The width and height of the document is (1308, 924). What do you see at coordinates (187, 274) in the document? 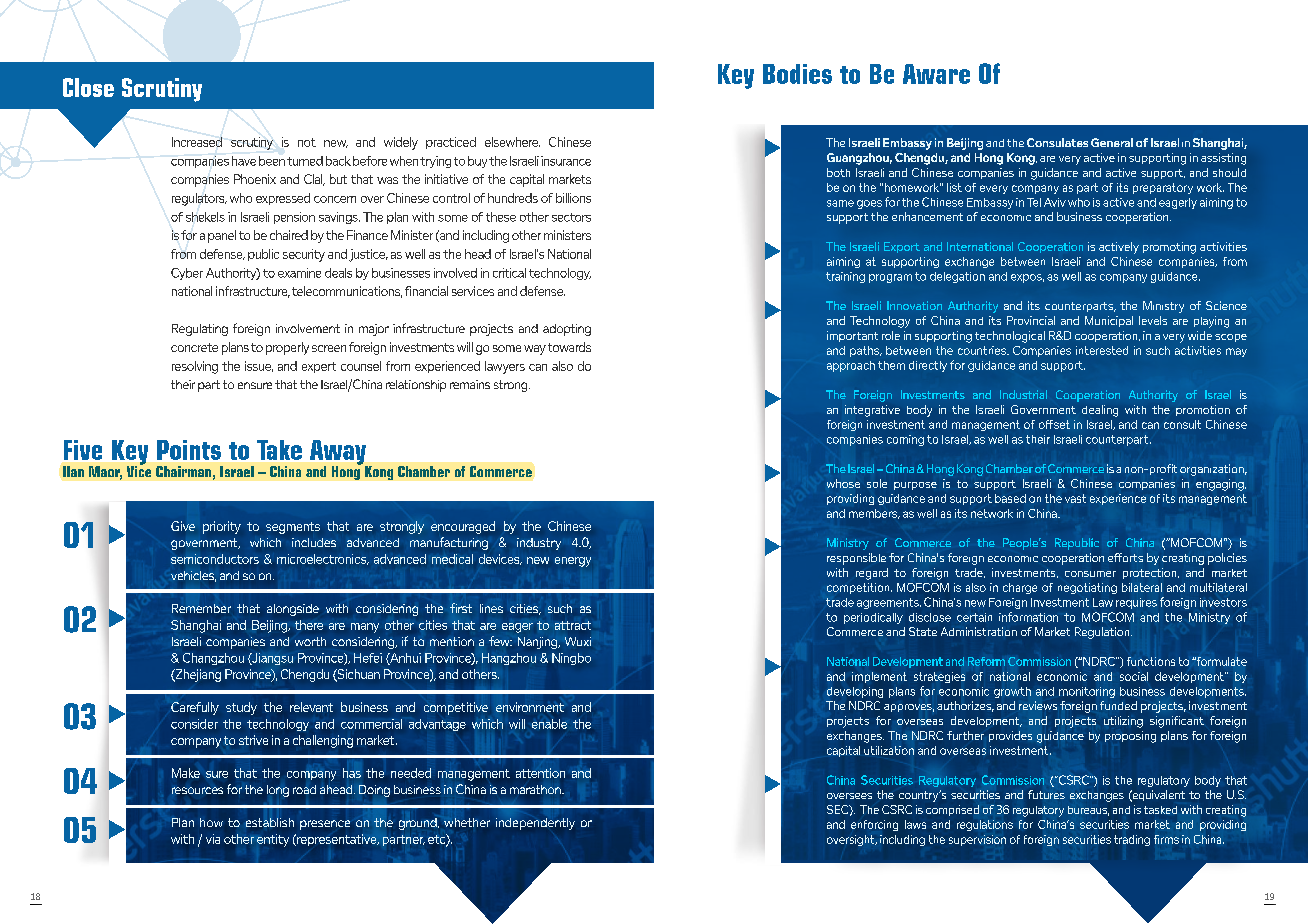
I see `Cyber` at bounding box center [187, 274].
